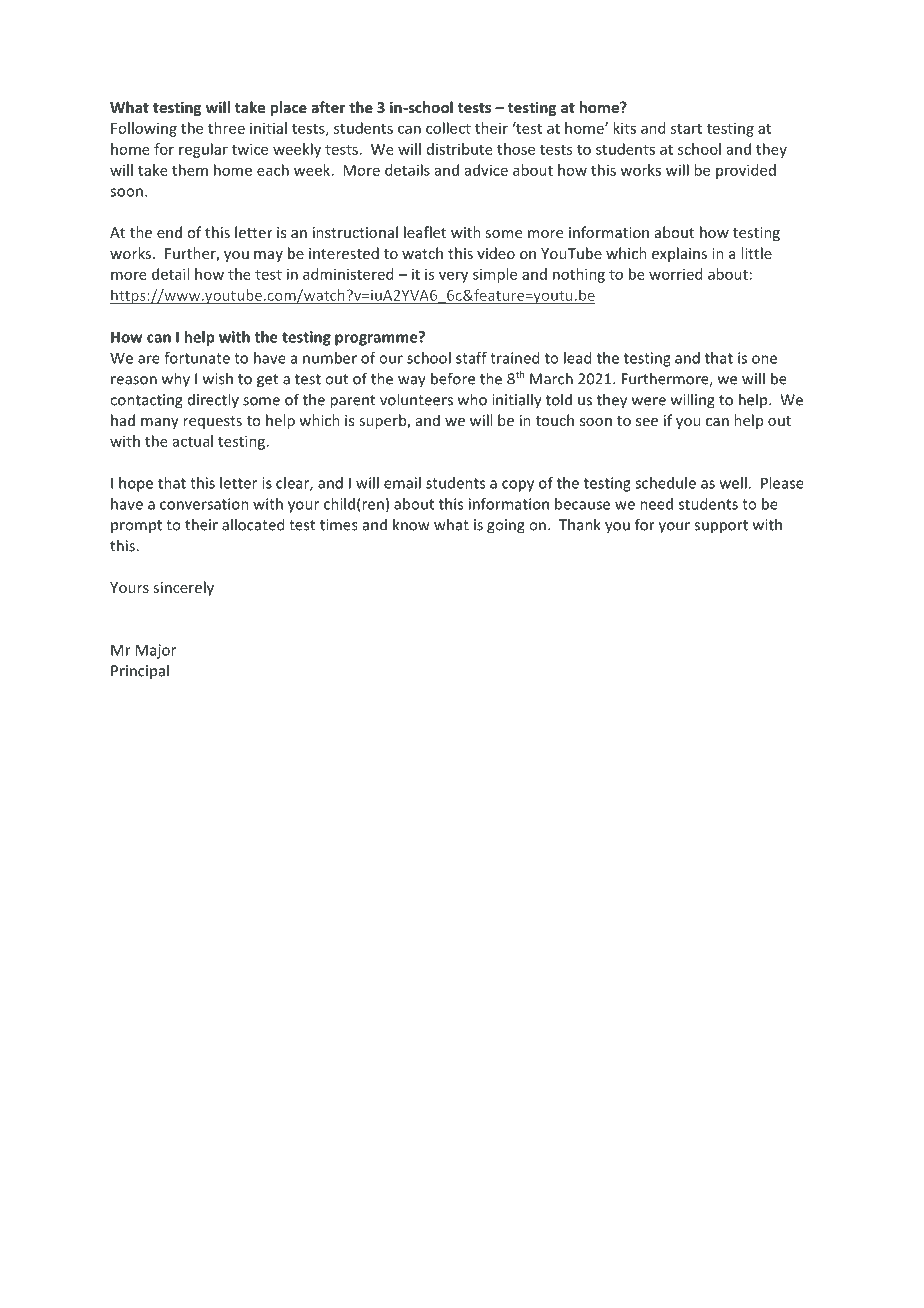  Describe the element at coordinates (156, 651) in the screenshot. I see `Major` at that location.
